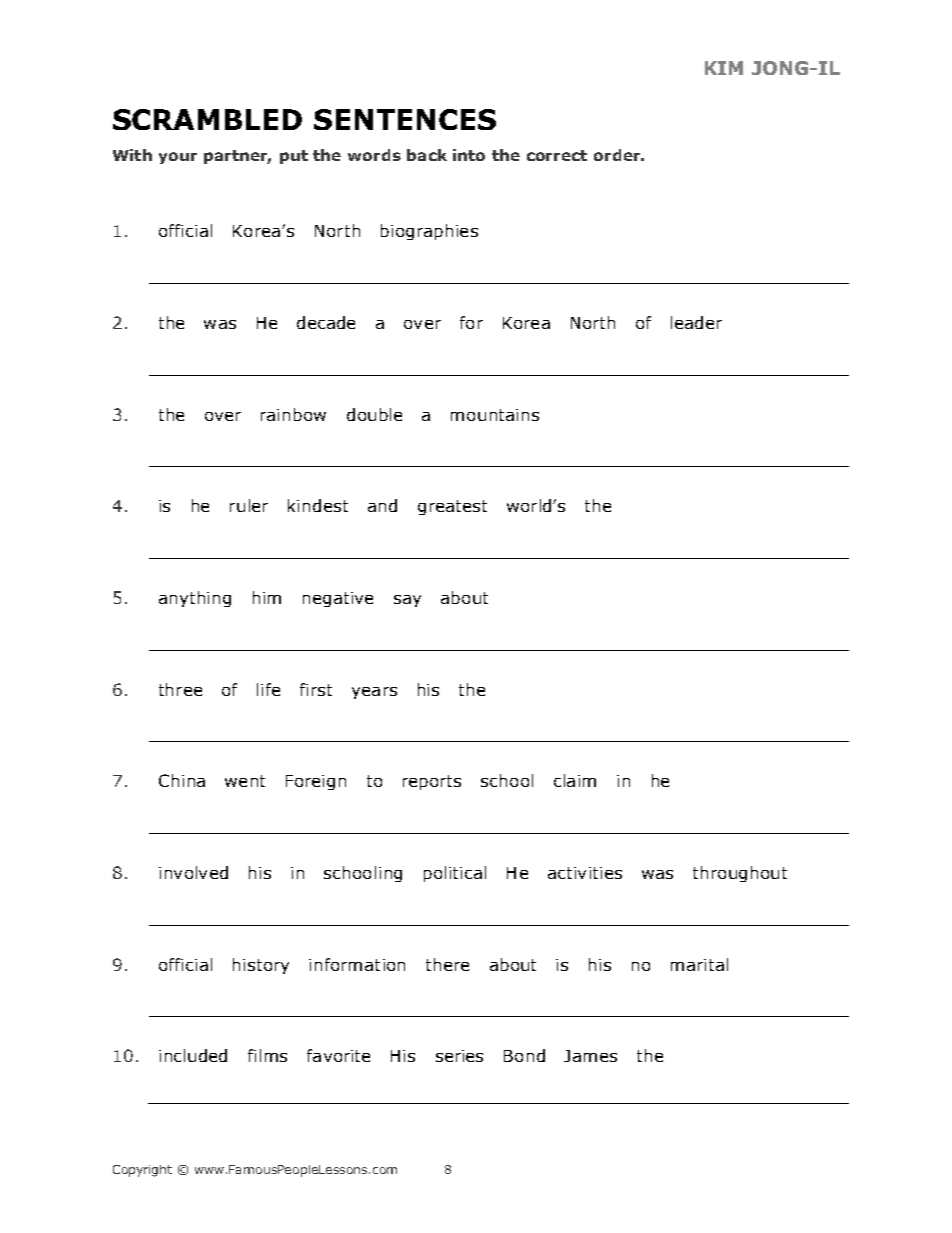 This screenshot has width=952, height=1233. I want to click on mountains, so click(495, 415).
